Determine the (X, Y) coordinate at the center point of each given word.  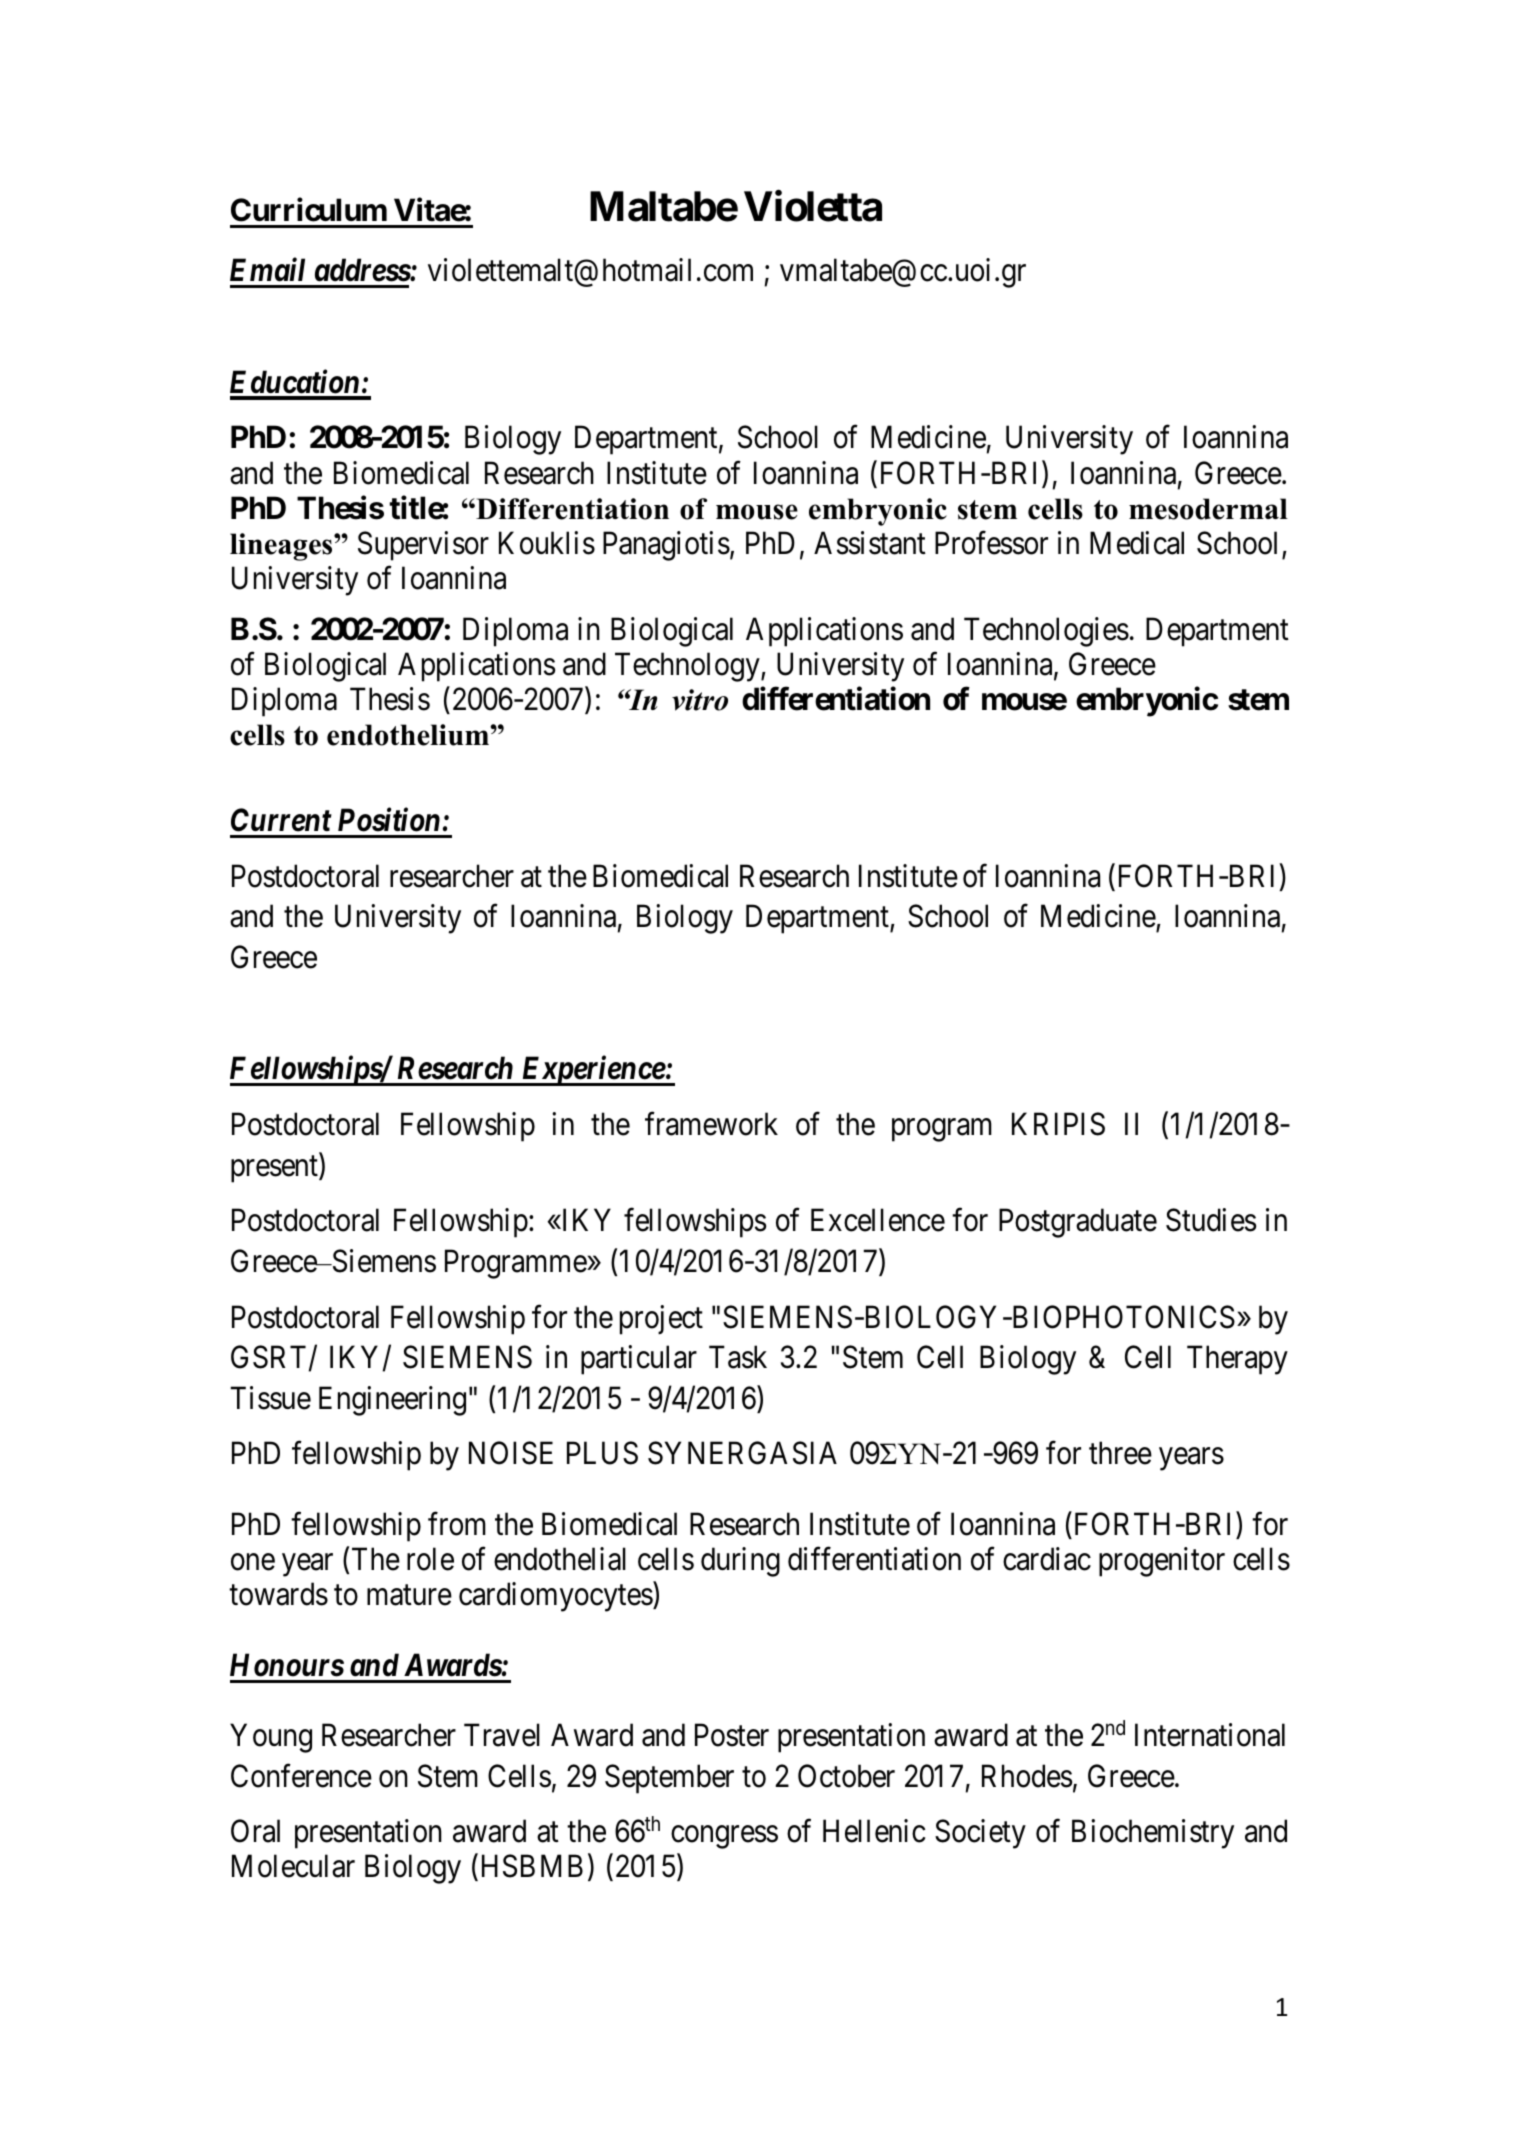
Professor (991, 543)
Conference (301, 1776)
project (661, 1320)
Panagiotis (666, 546)
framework (711, 1124)
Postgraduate (1078, 1223)
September (669, 1779)
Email (267, 270)
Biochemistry (1153, 1834)
